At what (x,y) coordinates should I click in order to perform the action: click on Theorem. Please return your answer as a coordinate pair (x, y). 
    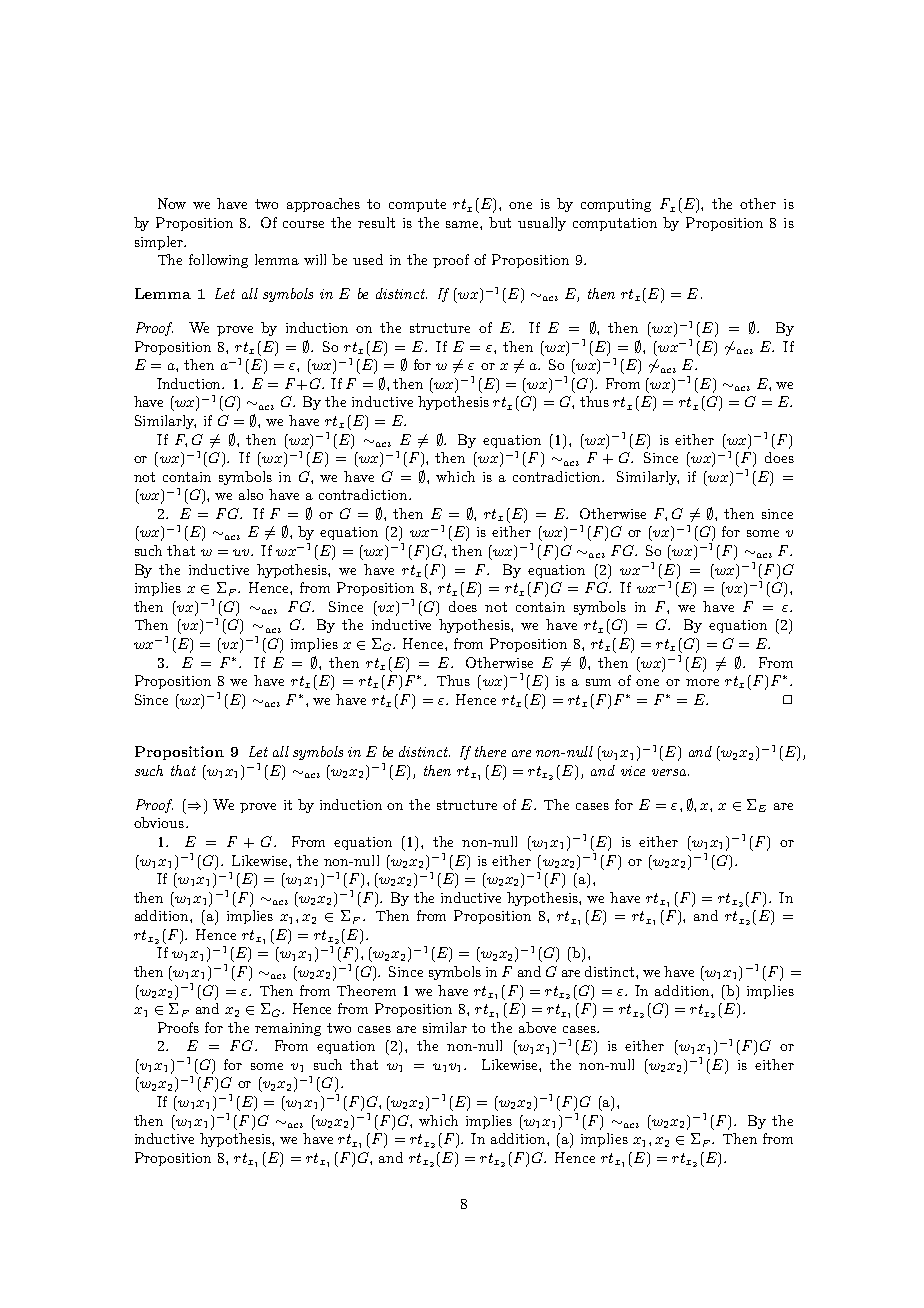
    Looking at the image, I should click on (366, 990).
